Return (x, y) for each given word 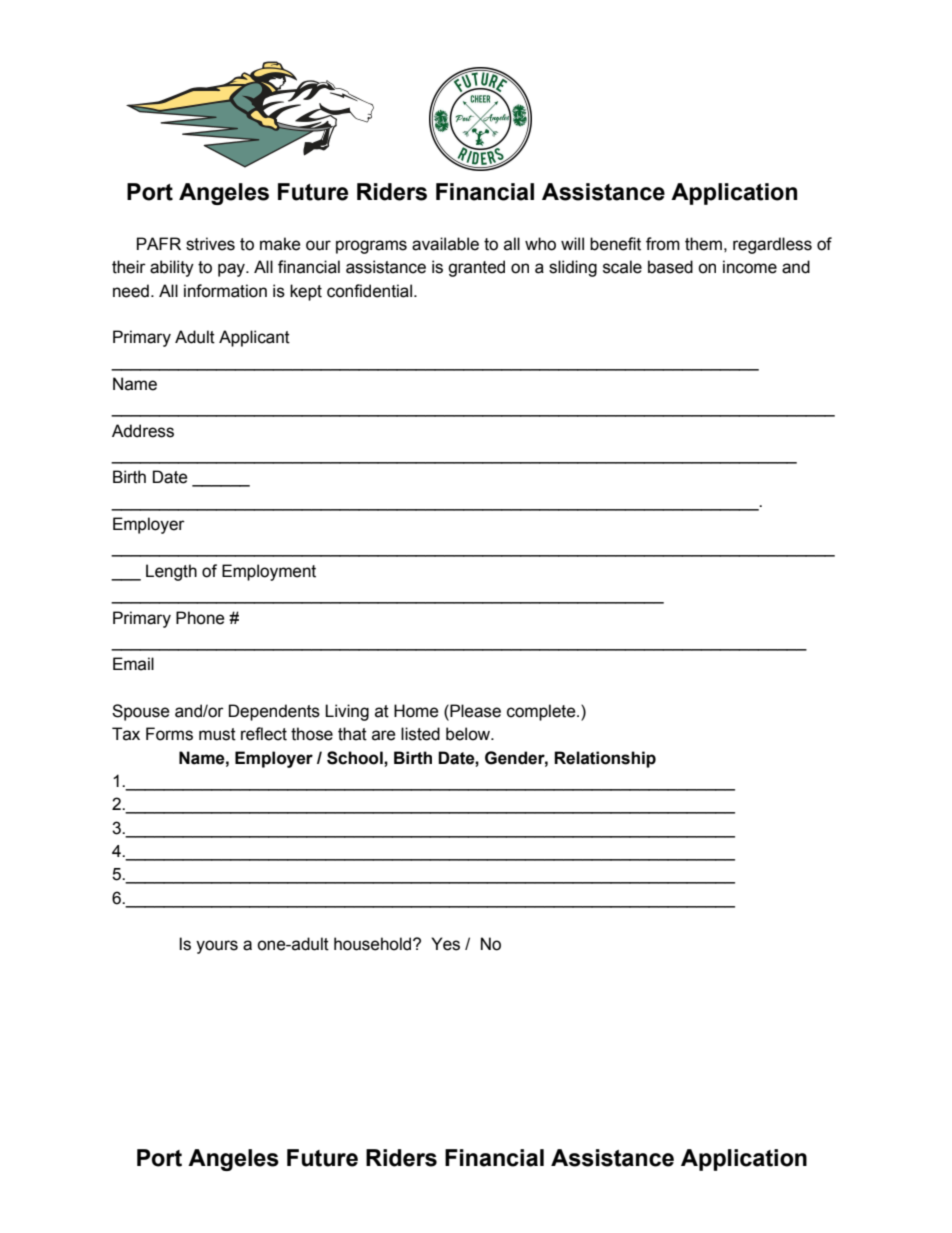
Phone (200, 618)
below (469, 734)
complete (542, 712)
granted (476, 268)
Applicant (254, 338)
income (750, 267)
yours (217, 947)
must (217, 734)
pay (232, 270)
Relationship (605, 759)
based (670, 267)
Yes (445, 944)
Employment (269, 572)
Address (143, 431)
